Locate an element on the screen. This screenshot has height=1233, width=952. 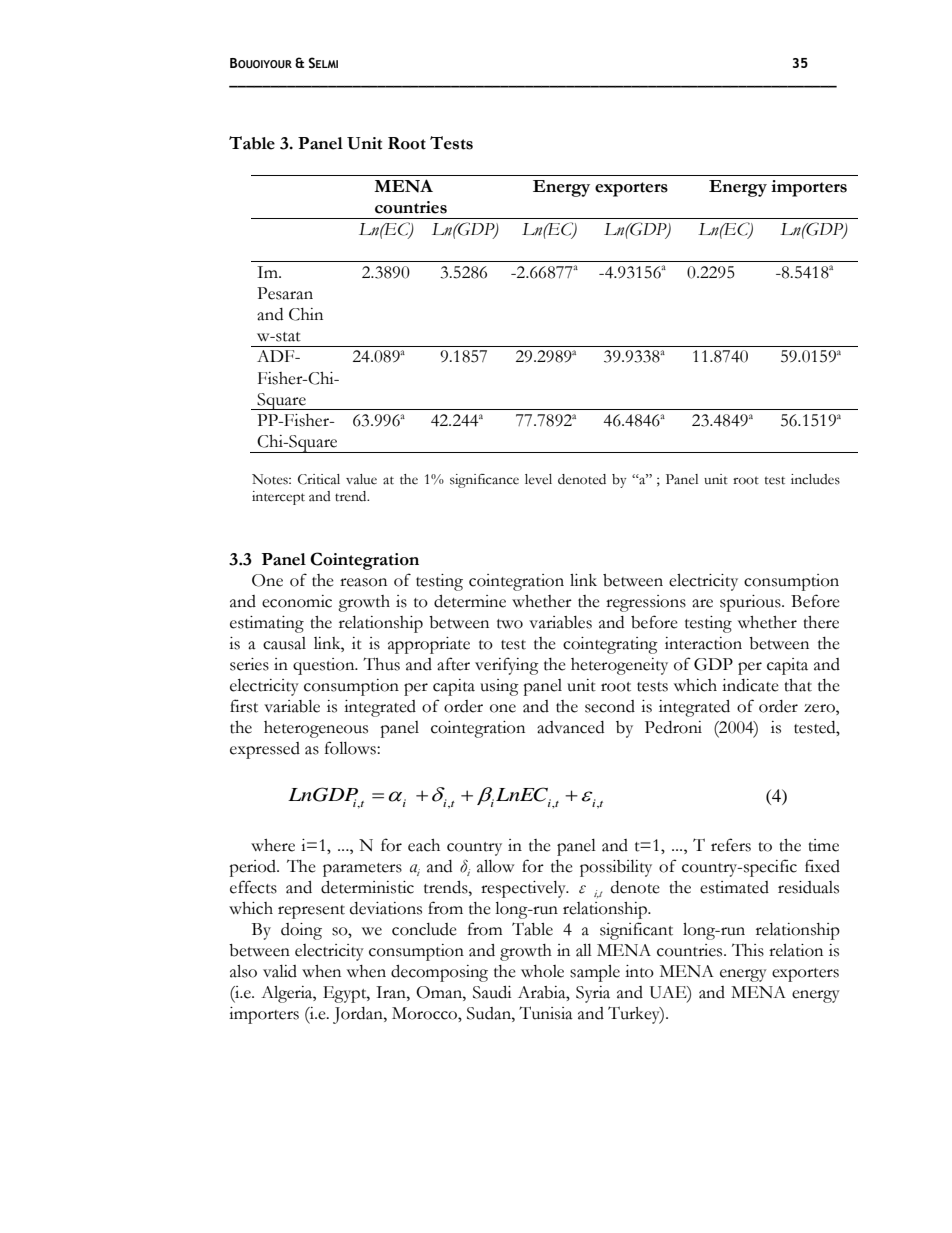
intercept is located at coordinates (278, 498).
